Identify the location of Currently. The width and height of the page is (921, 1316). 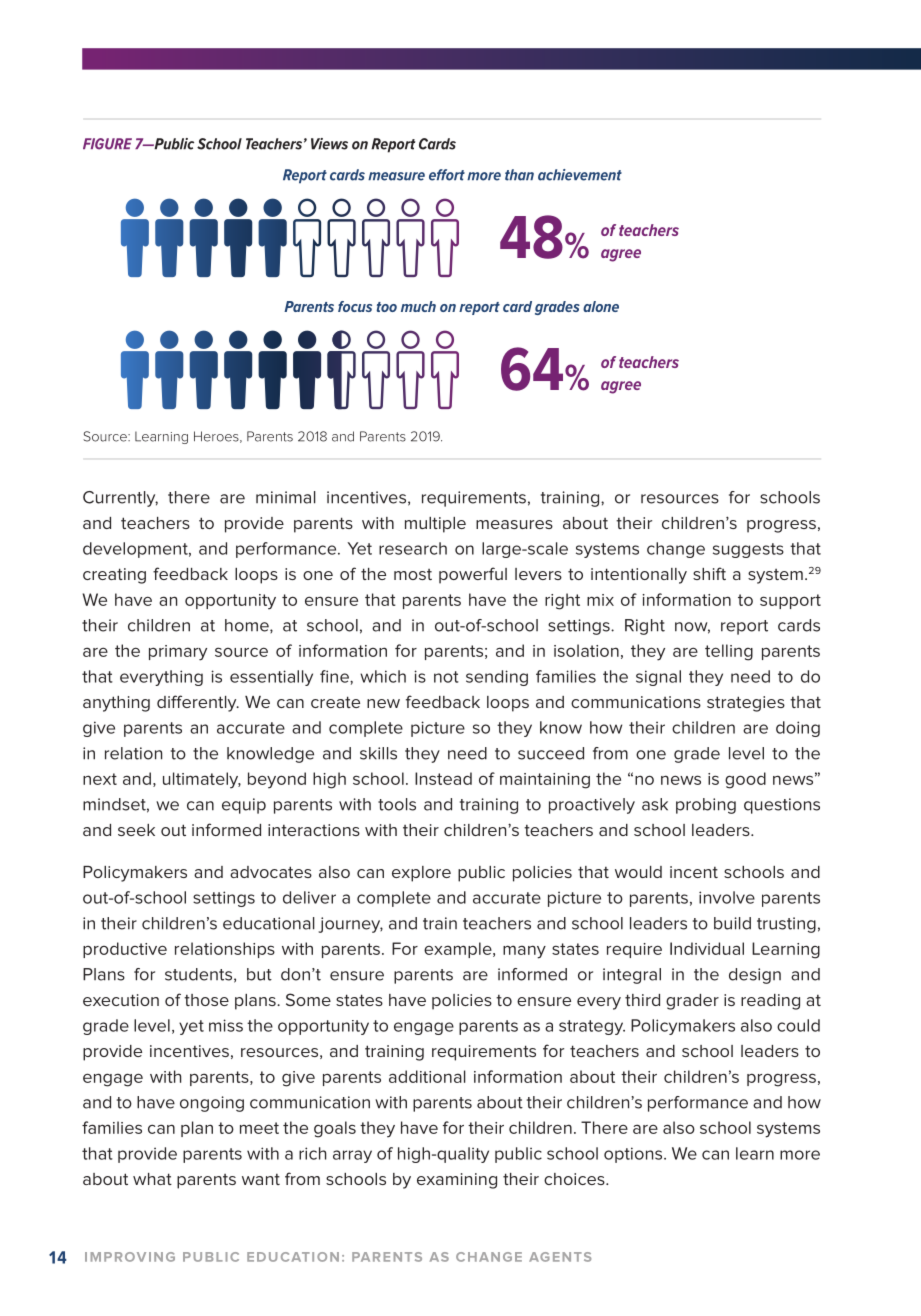
(120, 499).
